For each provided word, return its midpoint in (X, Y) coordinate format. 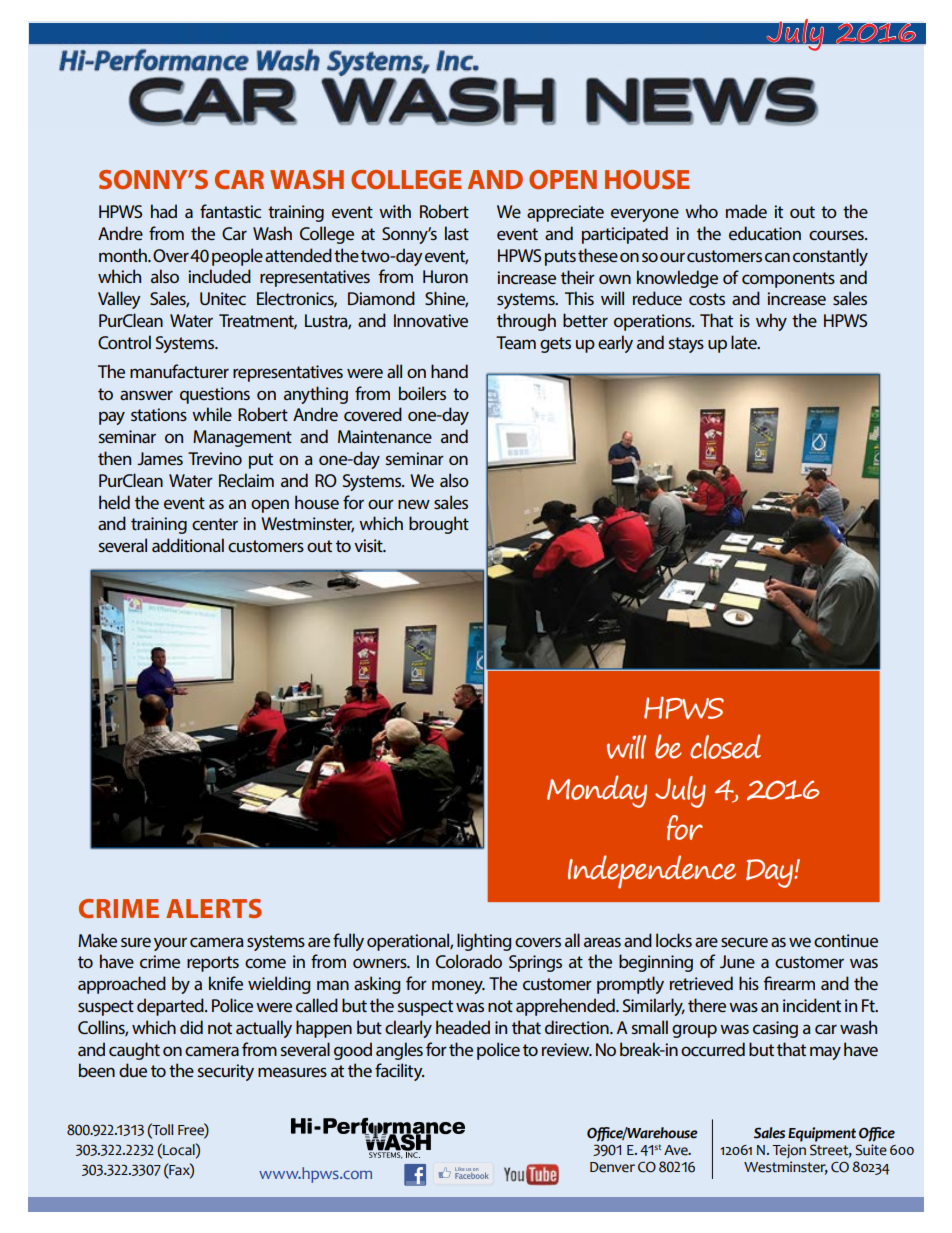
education (765, 233)
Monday (597, 791)
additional (188, 545)
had (164, 211)
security (226, 1072)
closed (725, 746)
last (457, 233)
